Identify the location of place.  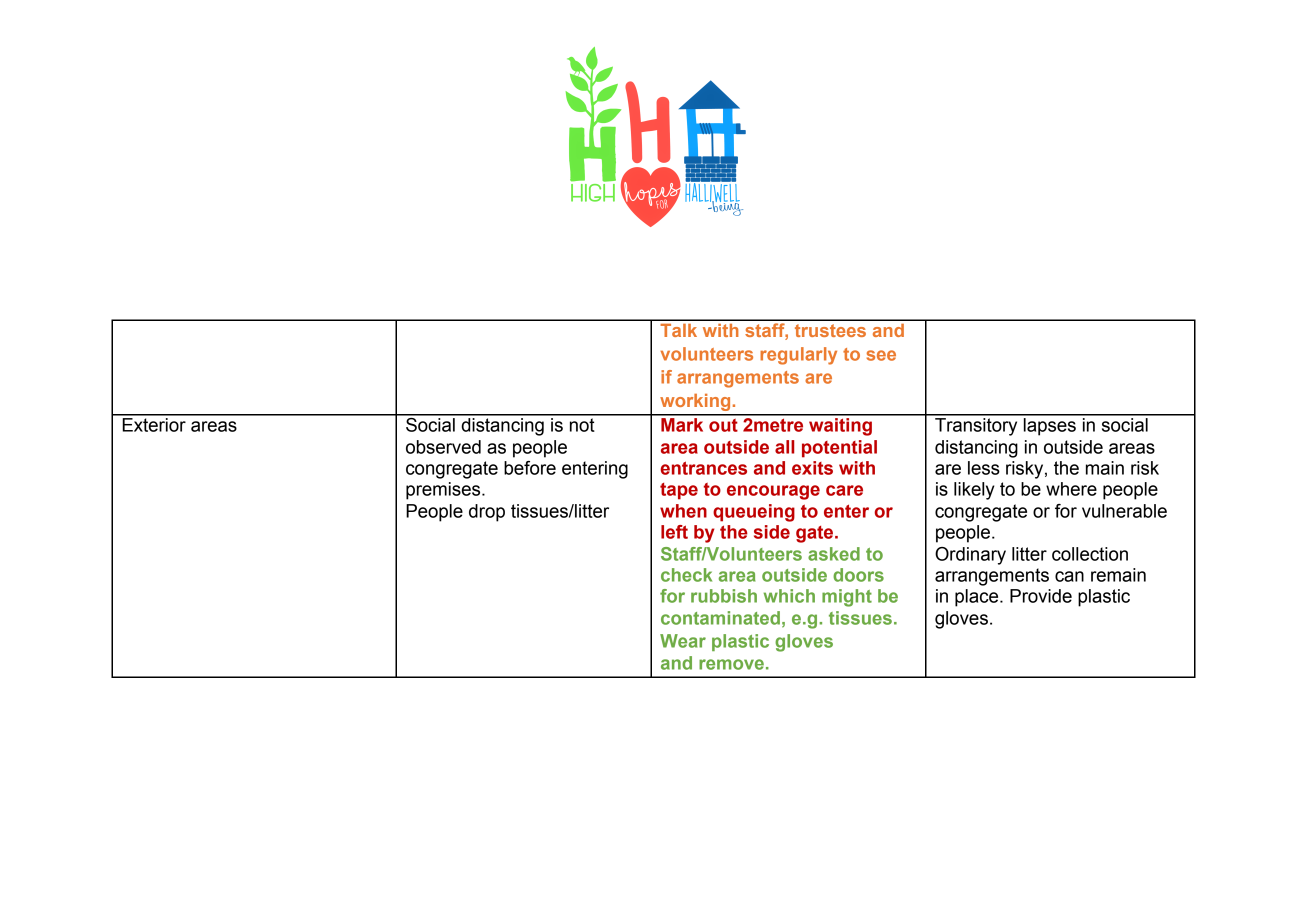
(978, 598).
